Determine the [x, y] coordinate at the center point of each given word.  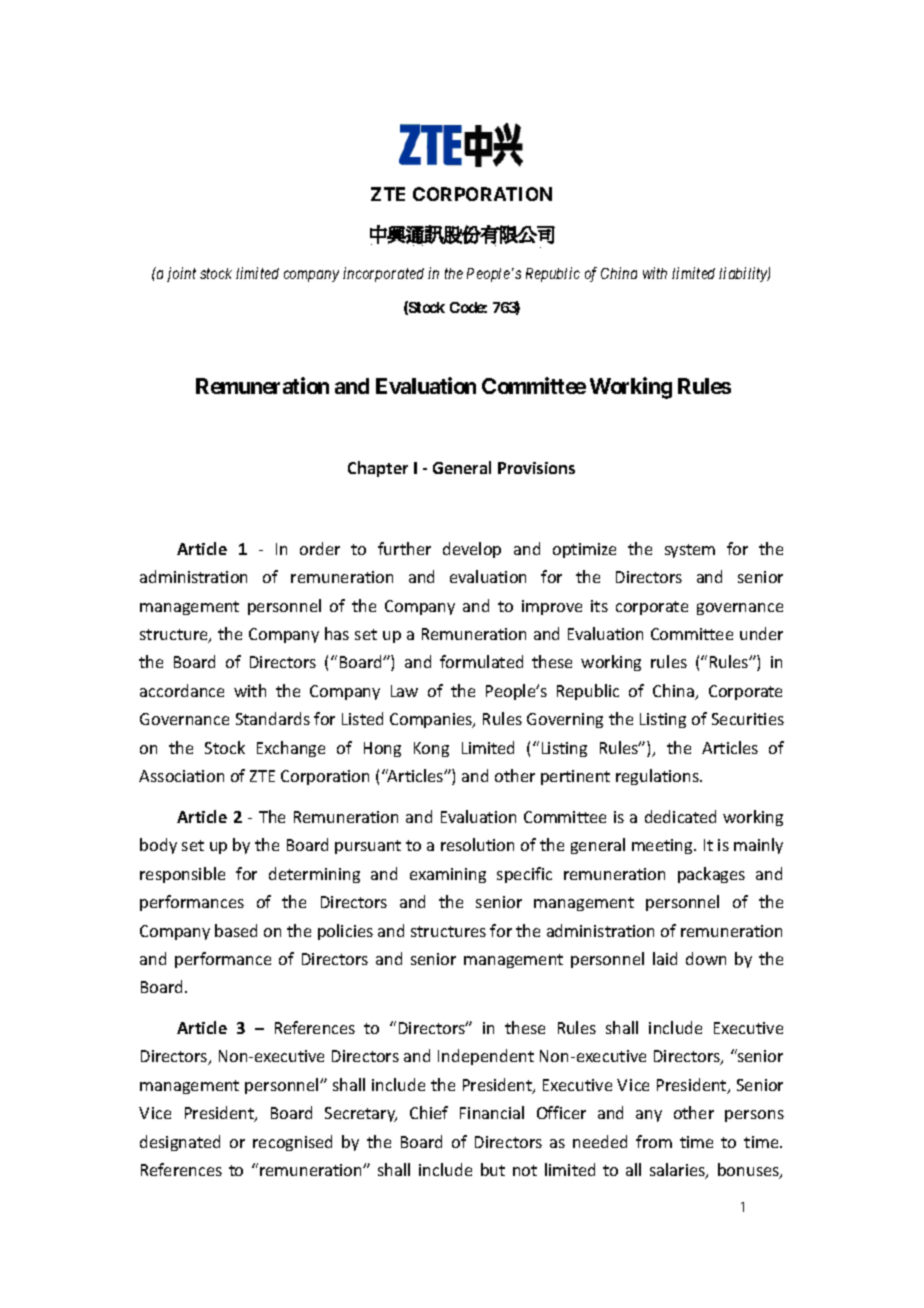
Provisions [536, 468]
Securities [748, 719]
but [493, 1169]
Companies [432, 720]
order [320, 548]
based [236, 930]
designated [180, 1143]
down [706, 958]
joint [181, 274]
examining [448, 875]
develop [472, 550]
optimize [584, 550]
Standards [273, 718]
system [690, 551]
